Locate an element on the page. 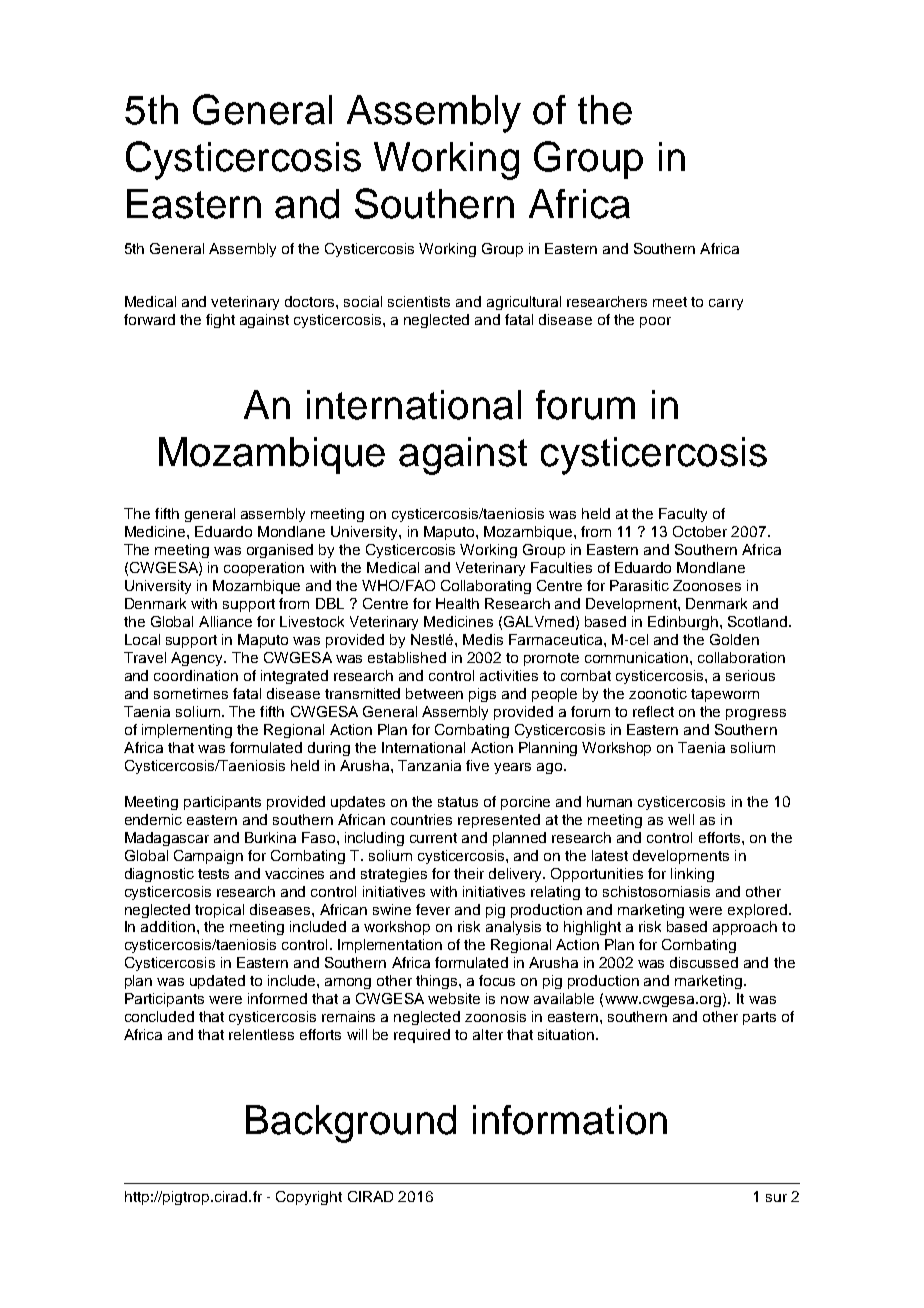  carry is located at coordinates (726, 304).
